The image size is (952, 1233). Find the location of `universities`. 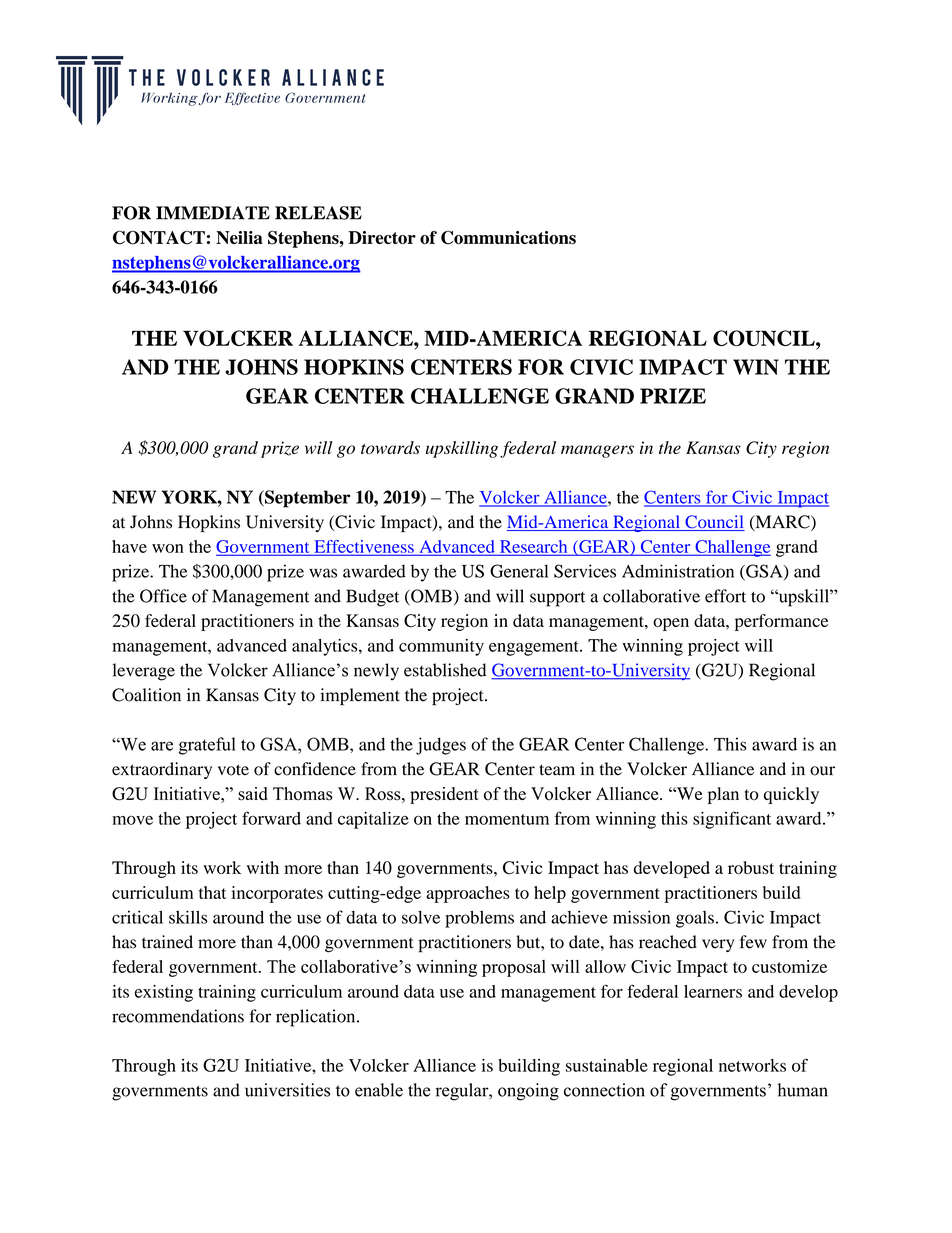

universities is located at coordinates (287, 1090).
